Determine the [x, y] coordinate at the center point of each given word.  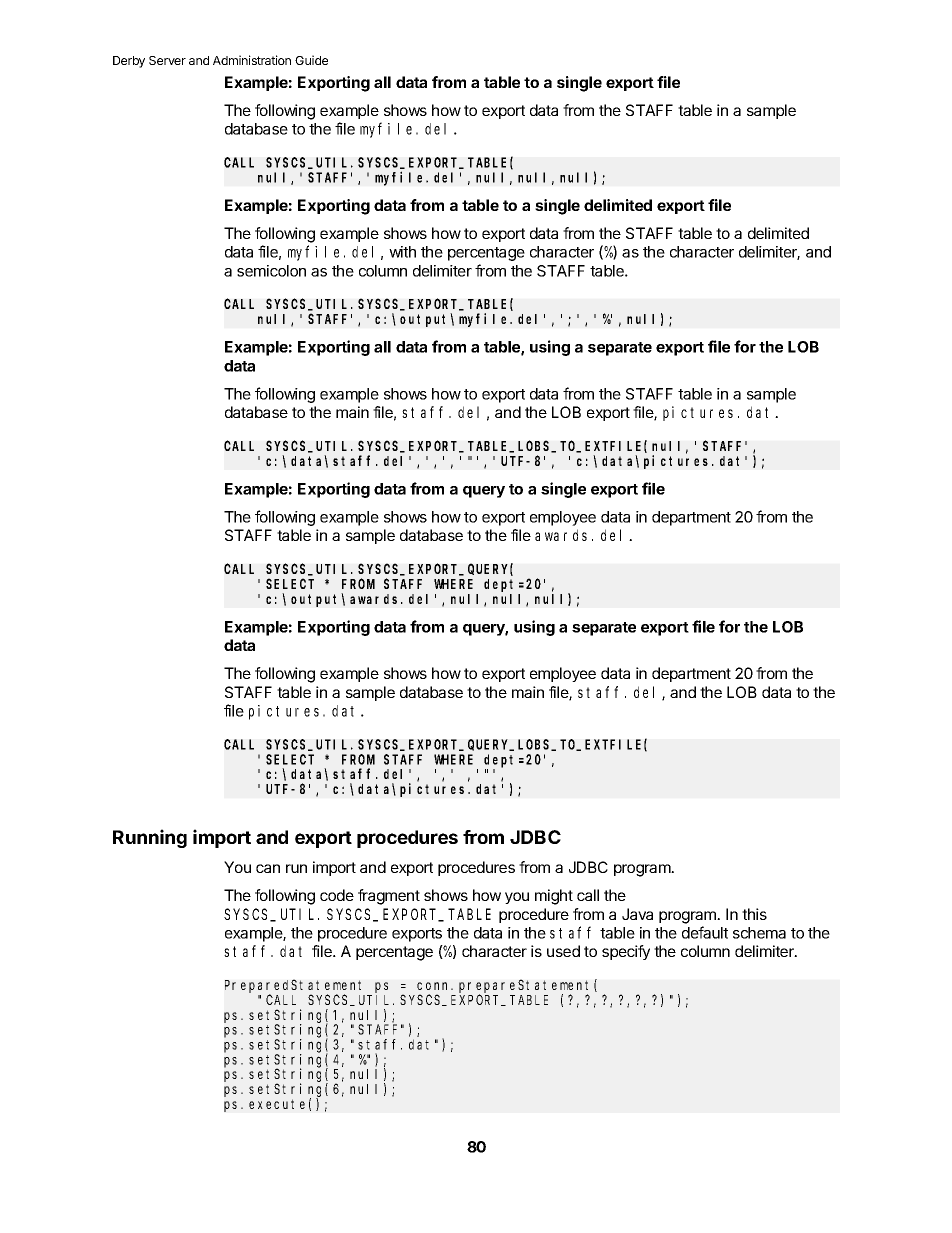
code [337, 895]
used [563, 951]
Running [150, 838]
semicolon [271, 271]
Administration [252, 60]
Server [167, 60]
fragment [389, 897]
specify [626, 952]
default [705, 932]
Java [637, 914]
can [268, 868]
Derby [129, 62]
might [554, 897]
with [402, 252]
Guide [311, 60]
